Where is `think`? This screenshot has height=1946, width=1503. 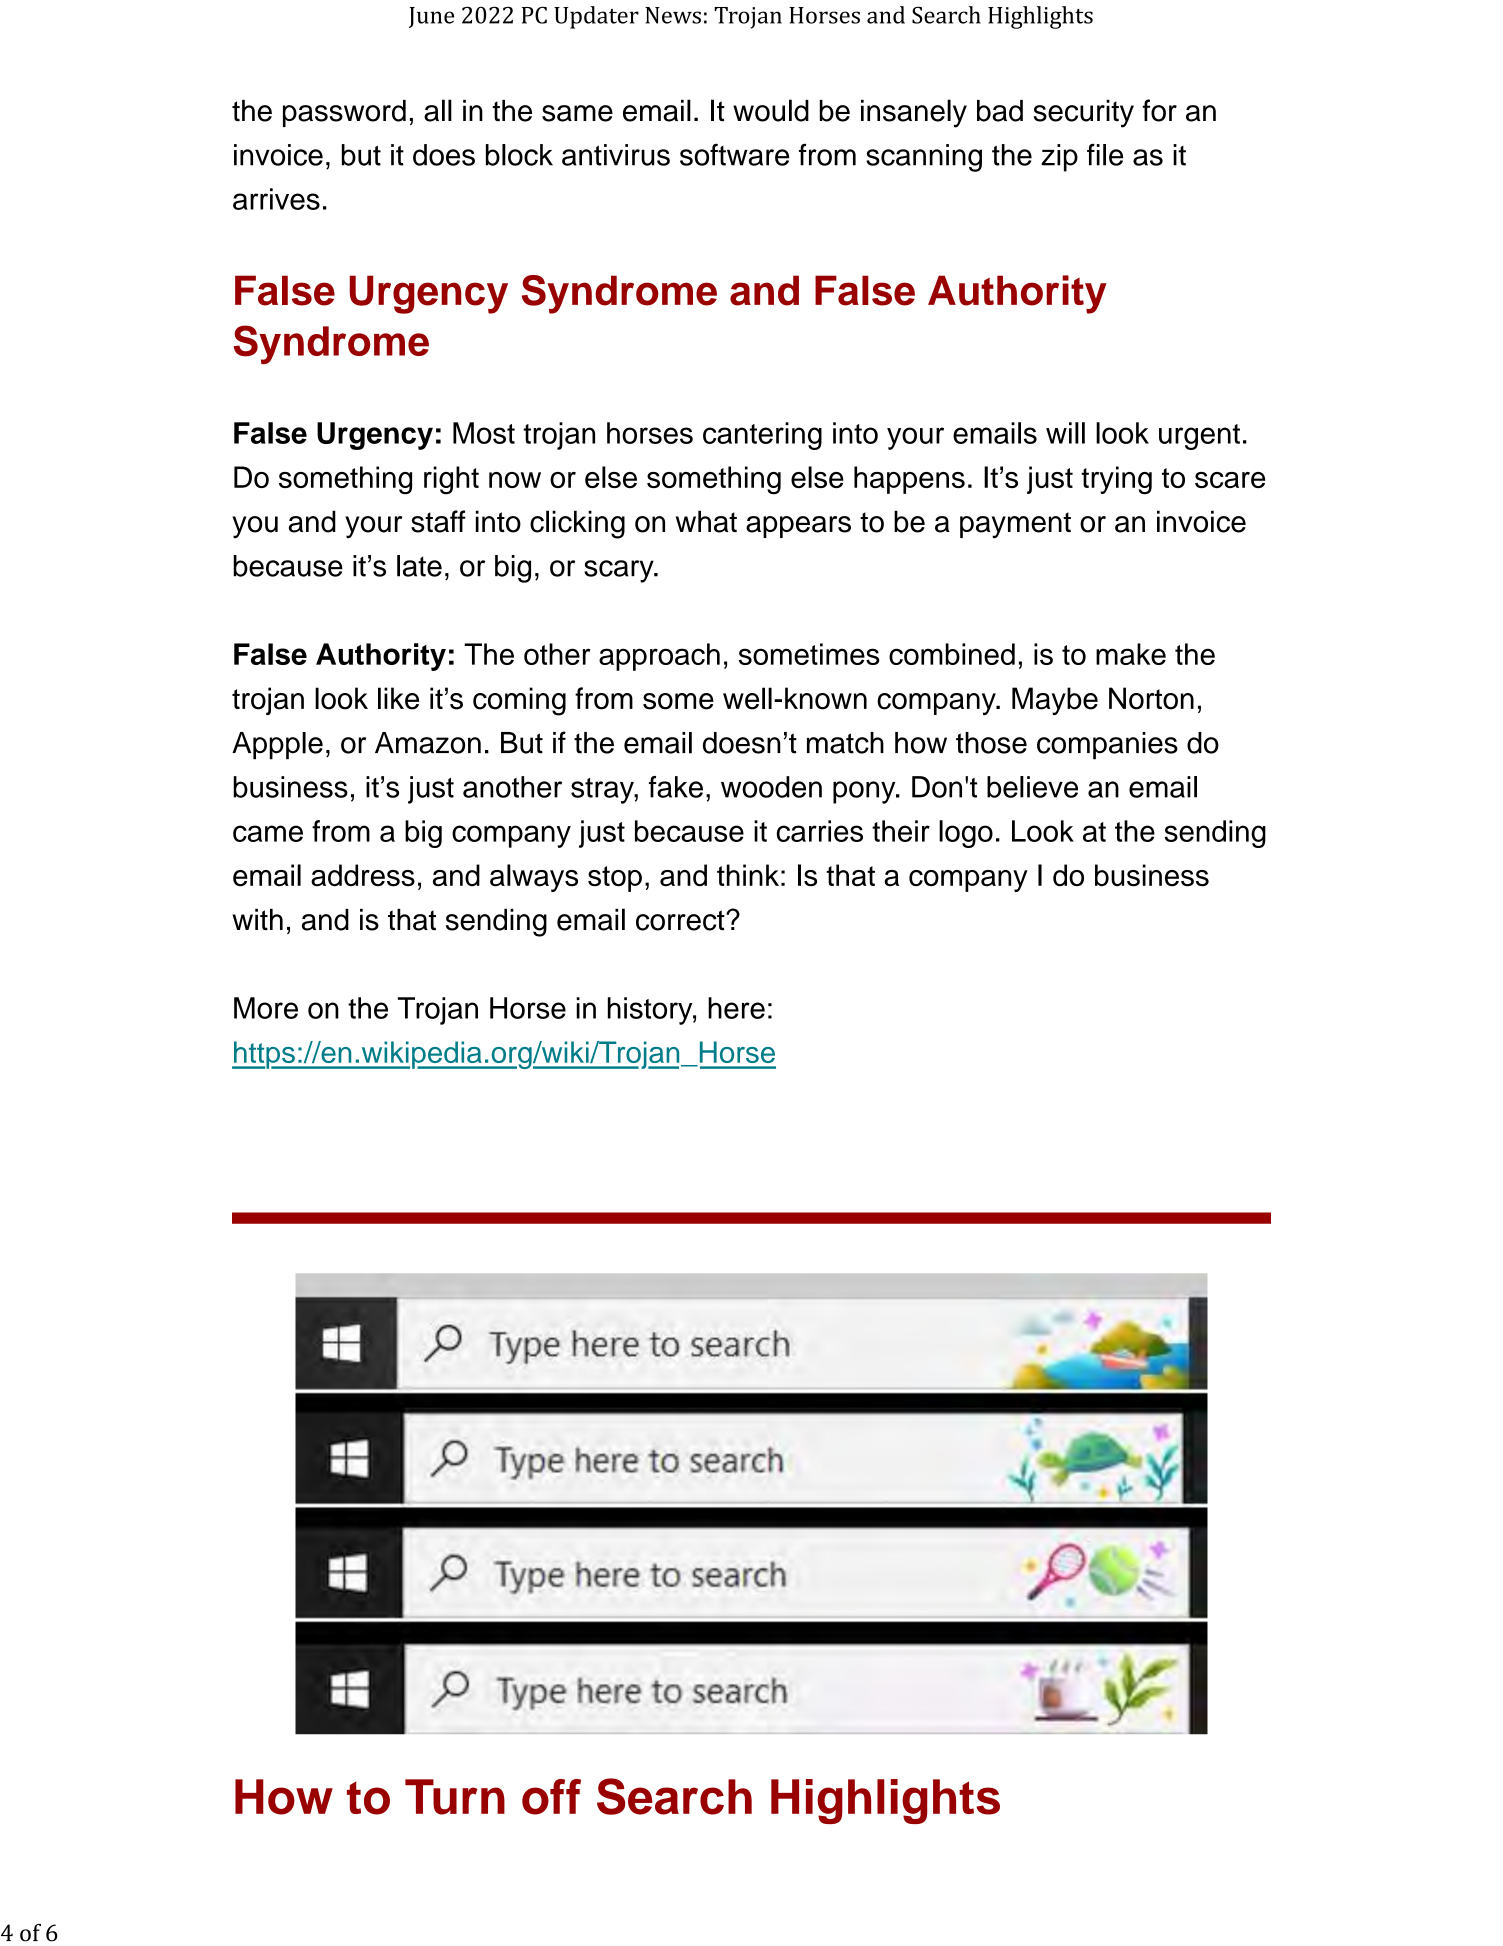 think is located at coordinates (748, 875).
